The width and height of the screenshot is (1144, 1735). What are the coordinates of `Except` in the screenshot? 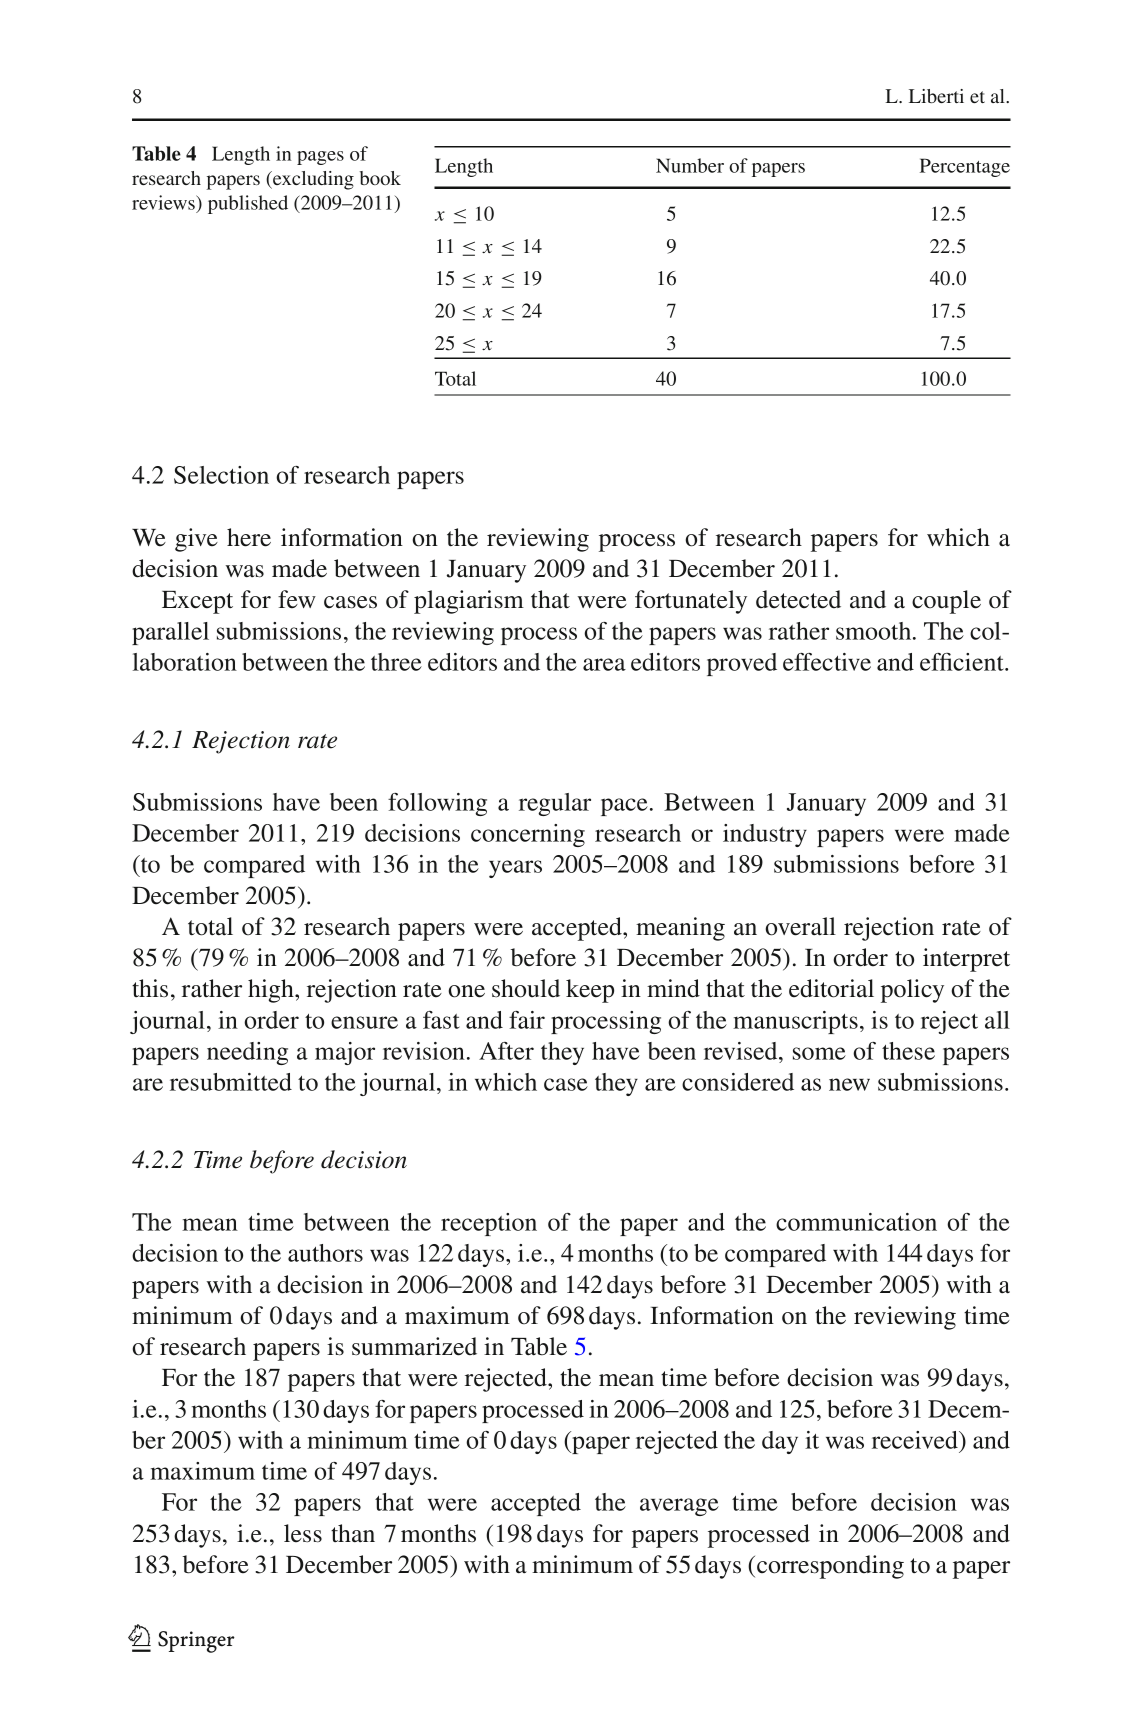 It's located at (197, 602).
